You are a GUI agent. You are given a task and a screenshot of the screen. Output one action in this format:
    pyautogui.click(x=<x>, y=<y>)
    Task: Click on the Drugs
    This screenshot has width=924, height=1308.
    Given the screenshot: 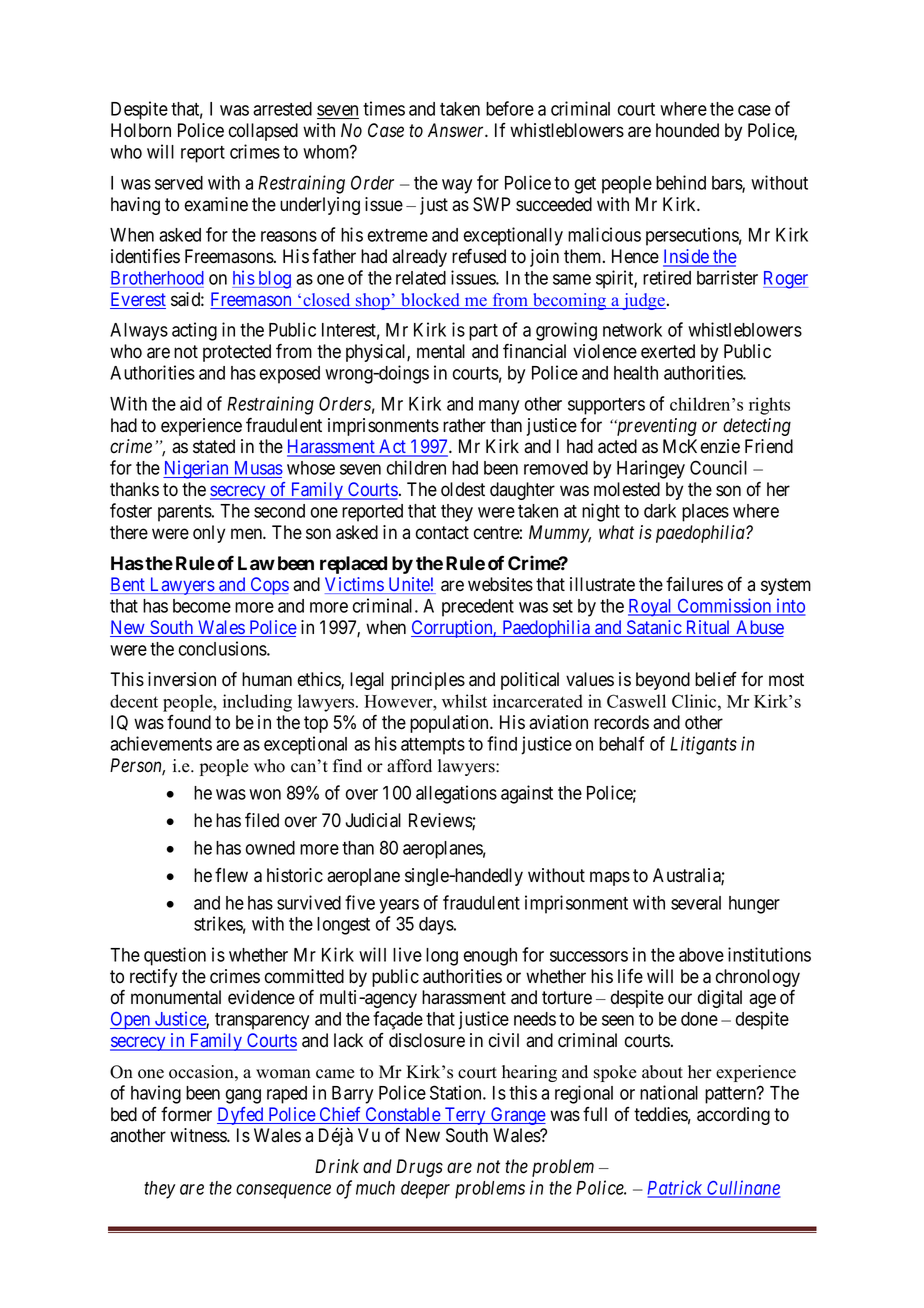 What is the action you would take?
    pyautogui.click(x=419, y=1168)
